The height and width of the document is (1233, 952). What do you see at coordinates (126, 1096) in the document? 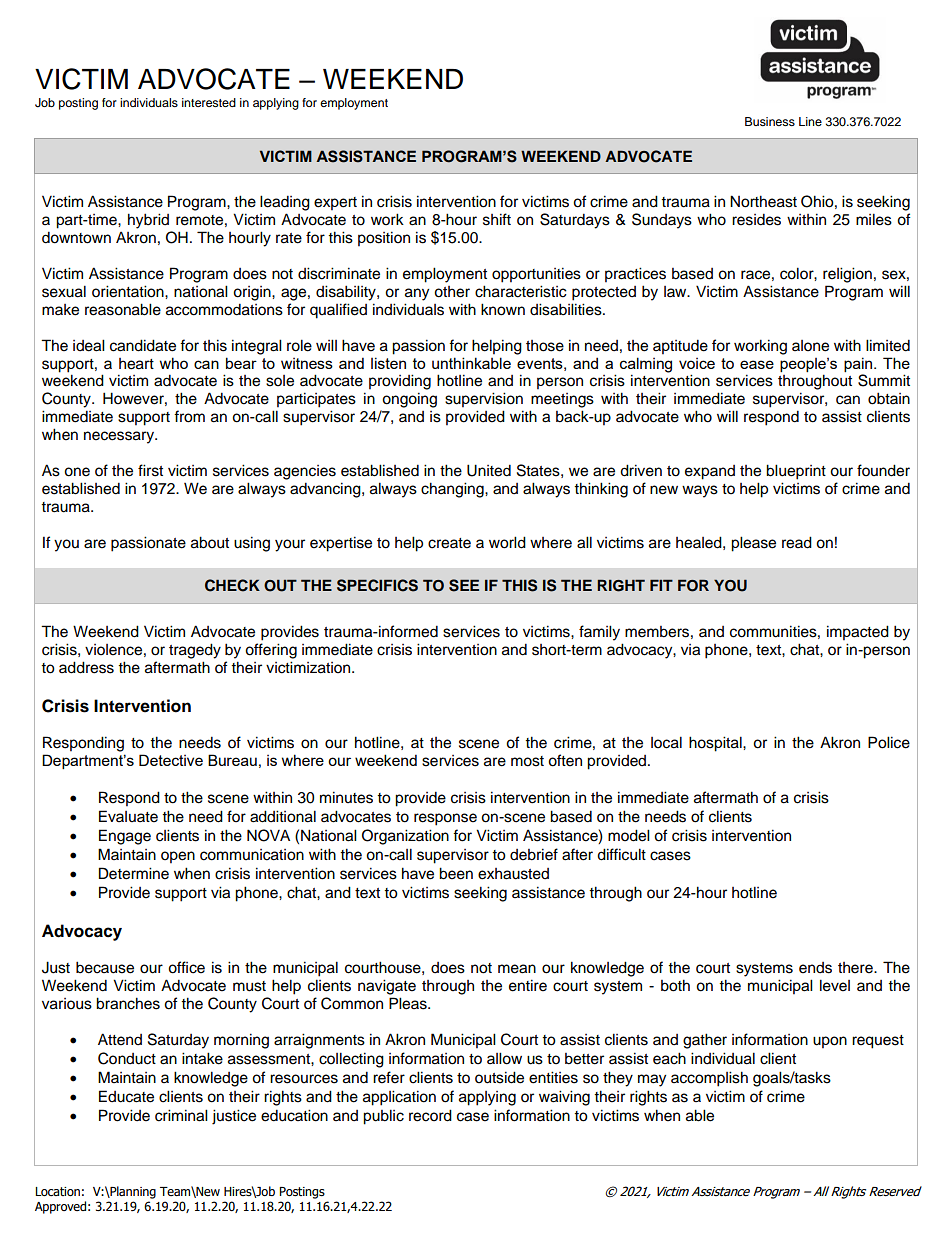
I see `Educate` at bounding box center [126, 1096].
